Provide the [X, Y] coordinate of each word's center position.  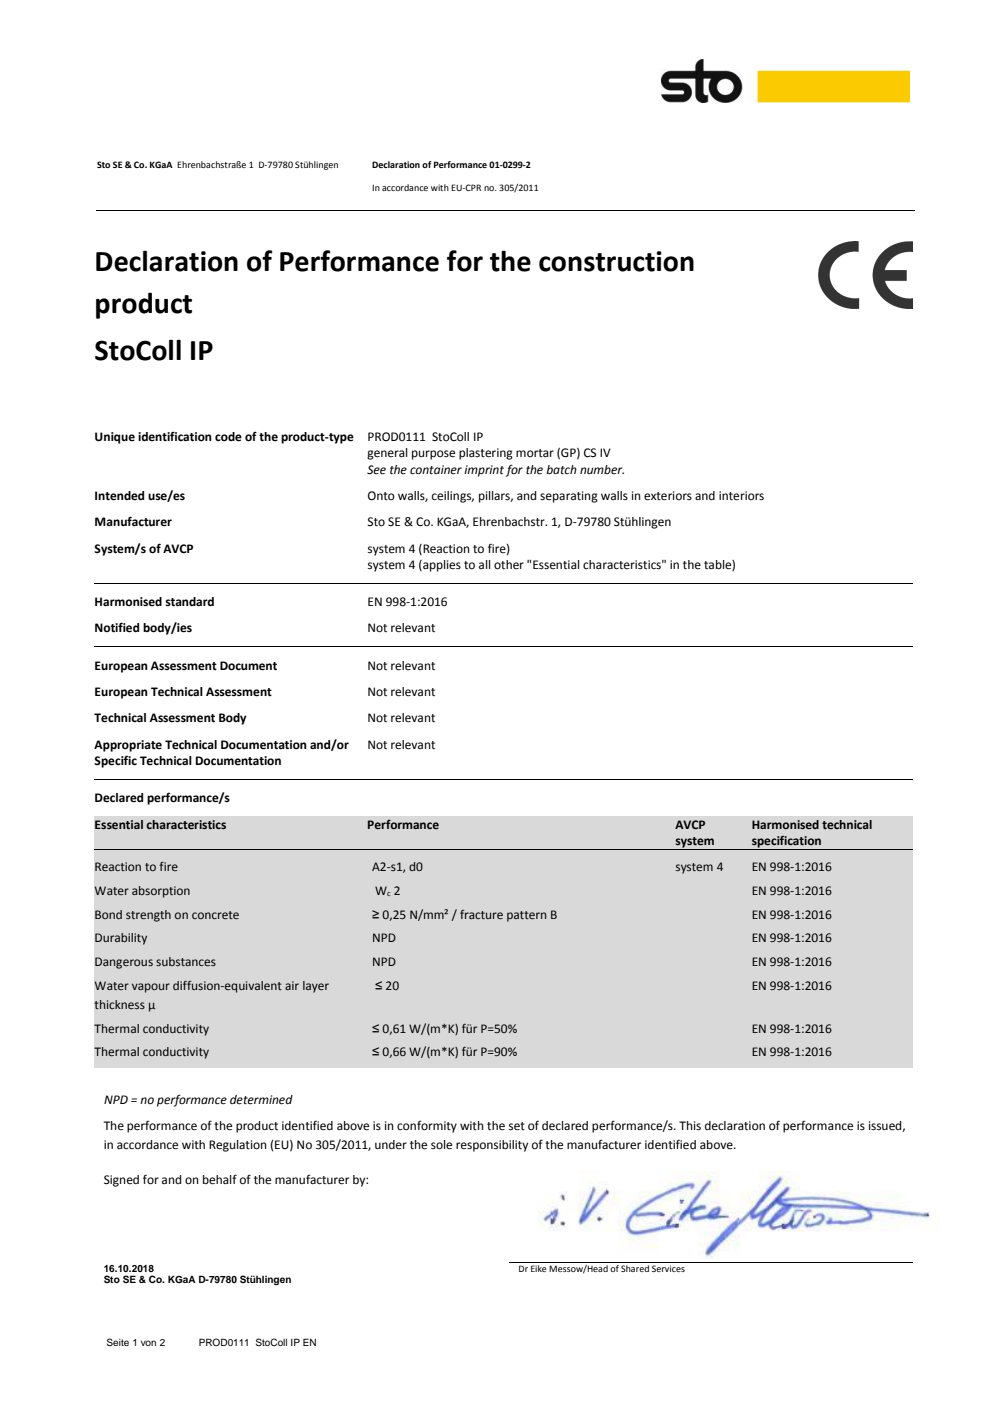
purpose [433, 455]
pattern [526, 916]
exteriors [668, 496]
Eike [539, 1268]
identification [175, 436]
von [148, 1343]
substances [186, 961]
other [509, 565]
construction [616, 261]
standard [189, 601]
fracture [481, 914]
